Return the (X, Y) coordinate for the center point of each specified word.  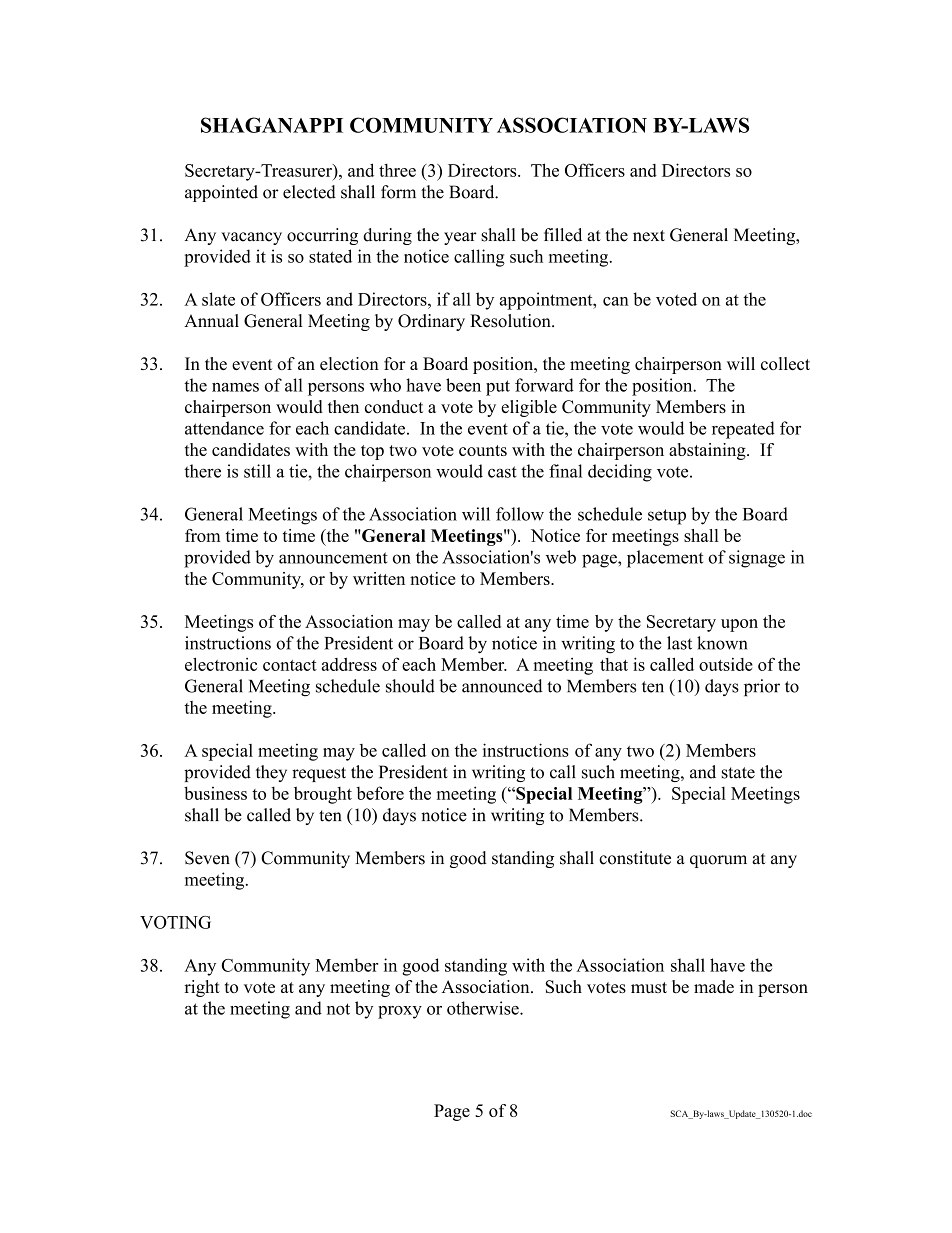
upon (739, 625)
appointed (221, 193)
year (460, 238)
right (202, 988)
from (203, 535)
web (561, 557)
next (649, 236)
